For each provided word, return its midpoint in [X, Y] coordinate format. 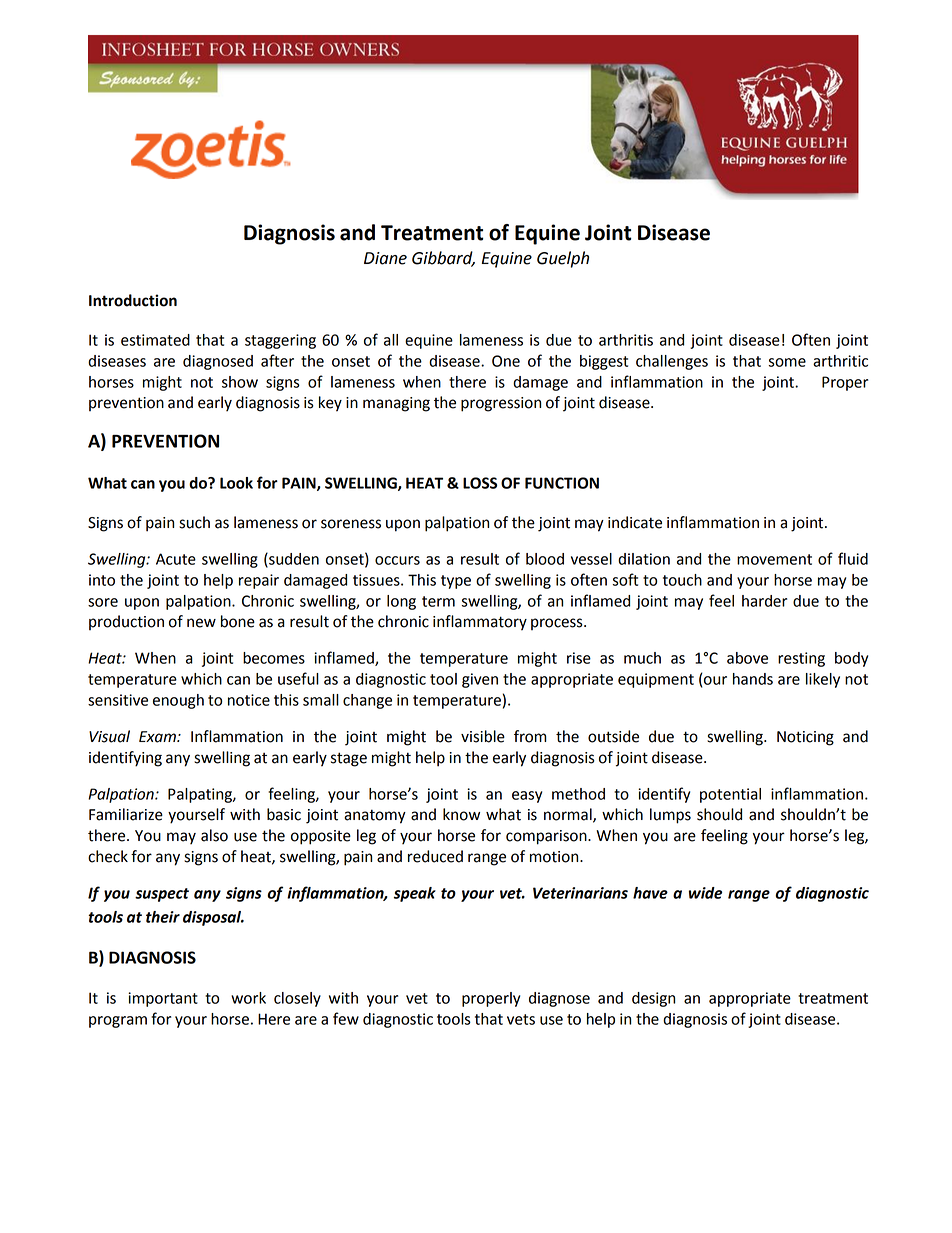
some [787, 362]
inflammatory [480, 623]
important [163, 999]
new [201, 623]
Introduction [133, 300]
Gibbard [443, 259]
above [747, 658]
